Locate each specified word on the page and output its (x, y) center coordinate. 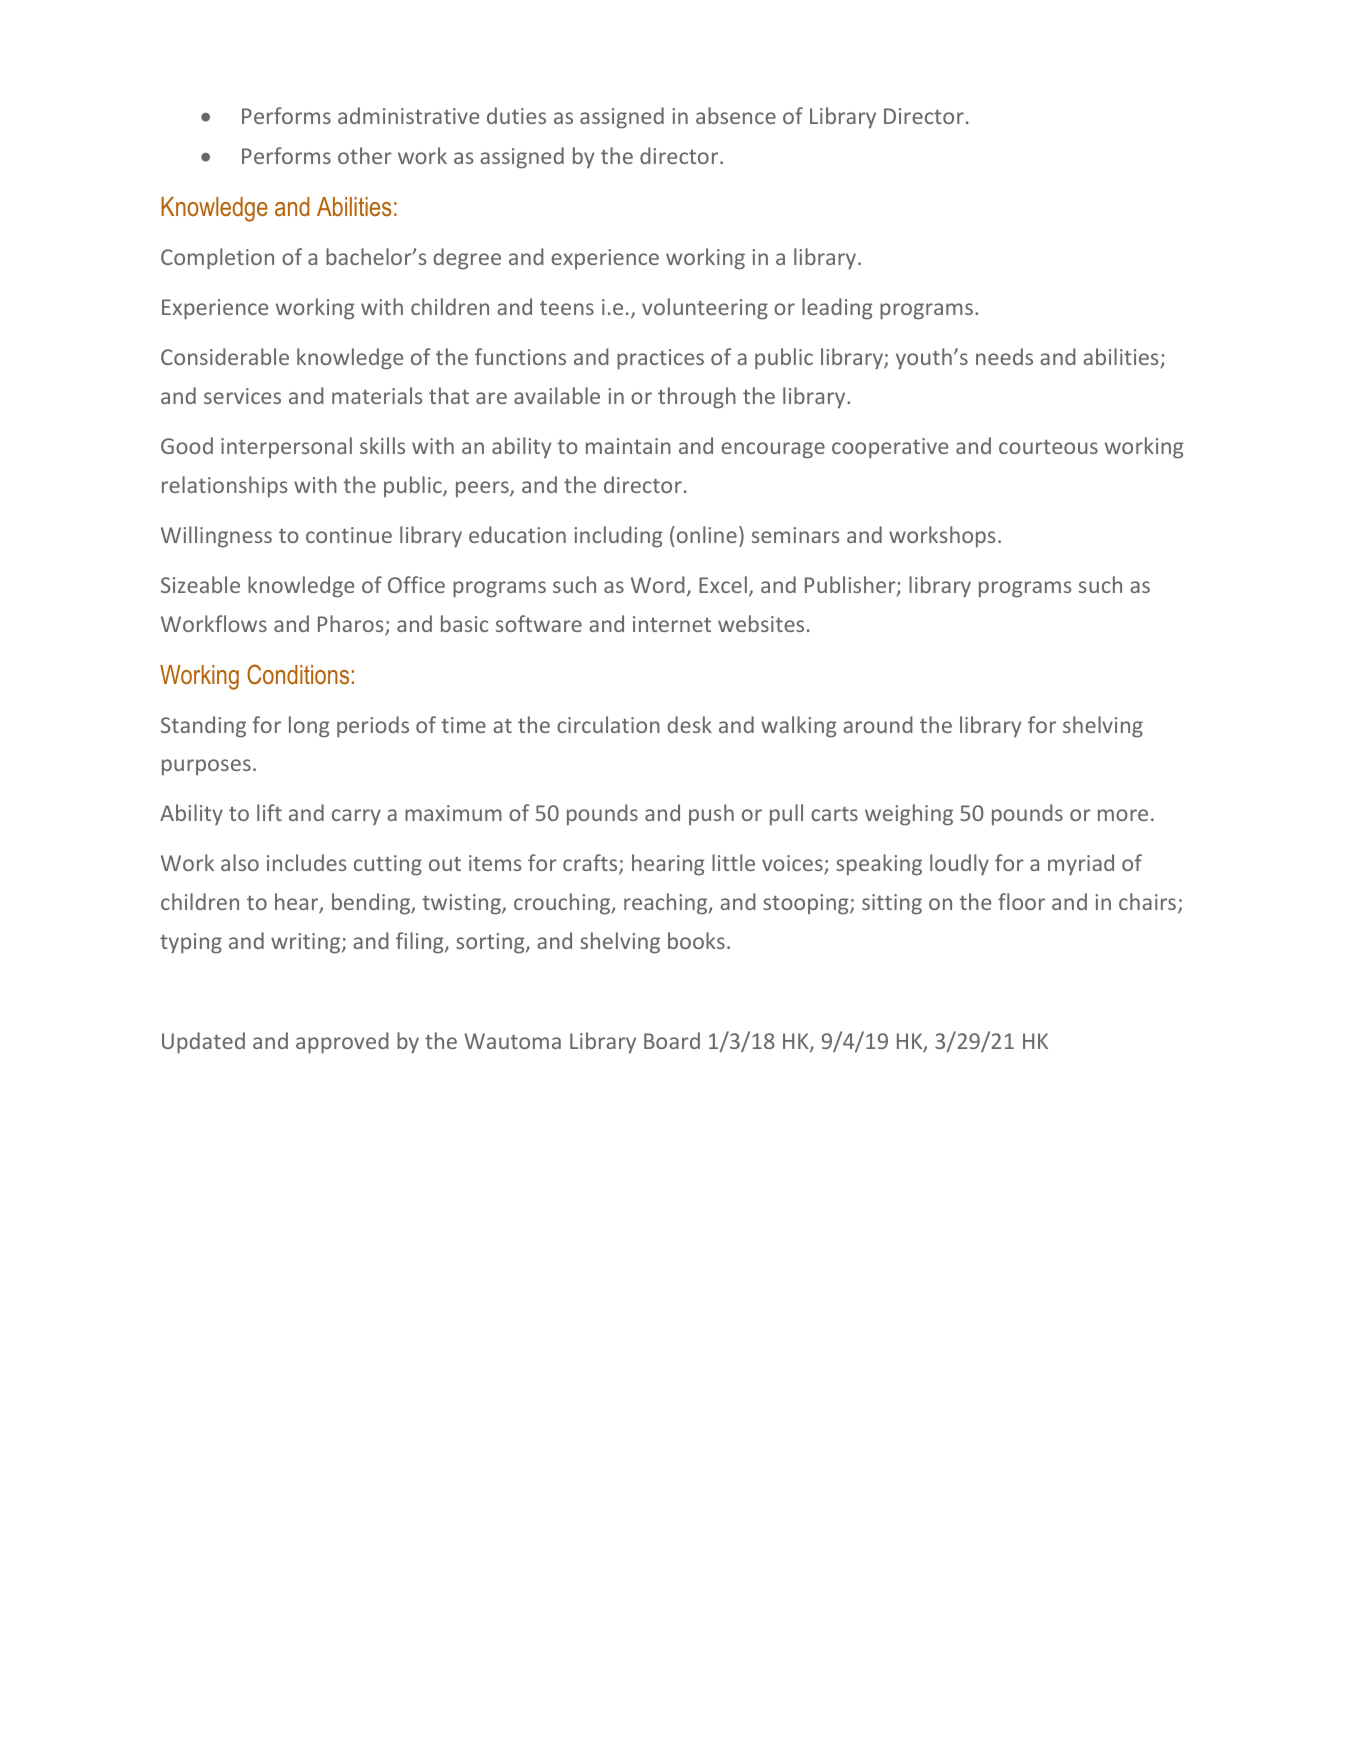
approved (342, 1043)
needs (1004, 356)
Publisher (851, 586)
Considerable (225, 356)
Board (672, 1040)
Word (658, 584)
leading (837, 309)
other (365, 155)
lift (269, 812)
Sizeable (200, 584)
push (711, 815)
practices (660, 359)
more (1123, 815)
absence (736, 115)
